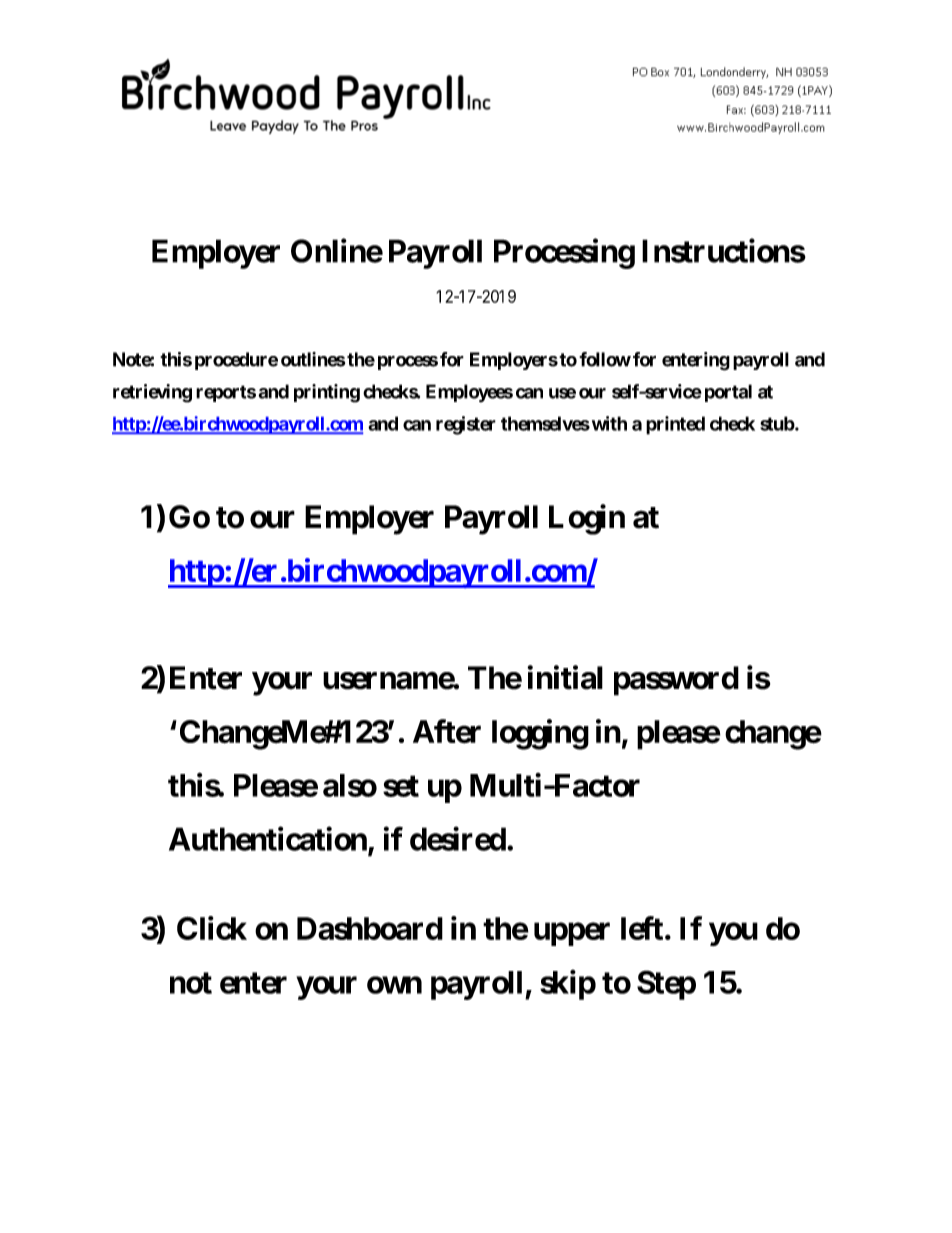 The height and width of the document is (1233, 952). Describe the element at coordinates (152, 393) in the document. I see `retrieving` at that location.
